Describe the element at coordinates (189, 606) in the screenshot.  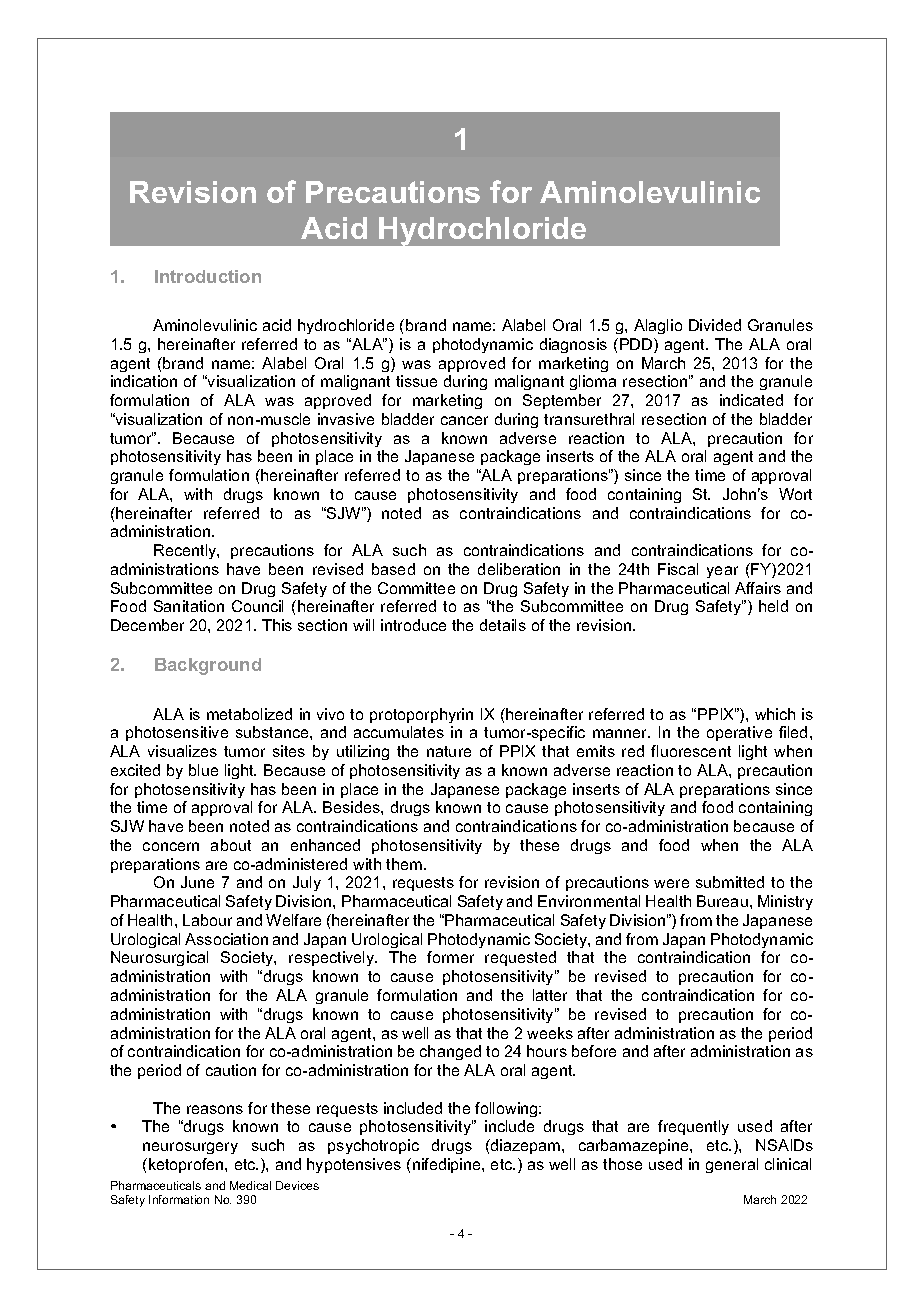
I see `Sanitation` at that location.
